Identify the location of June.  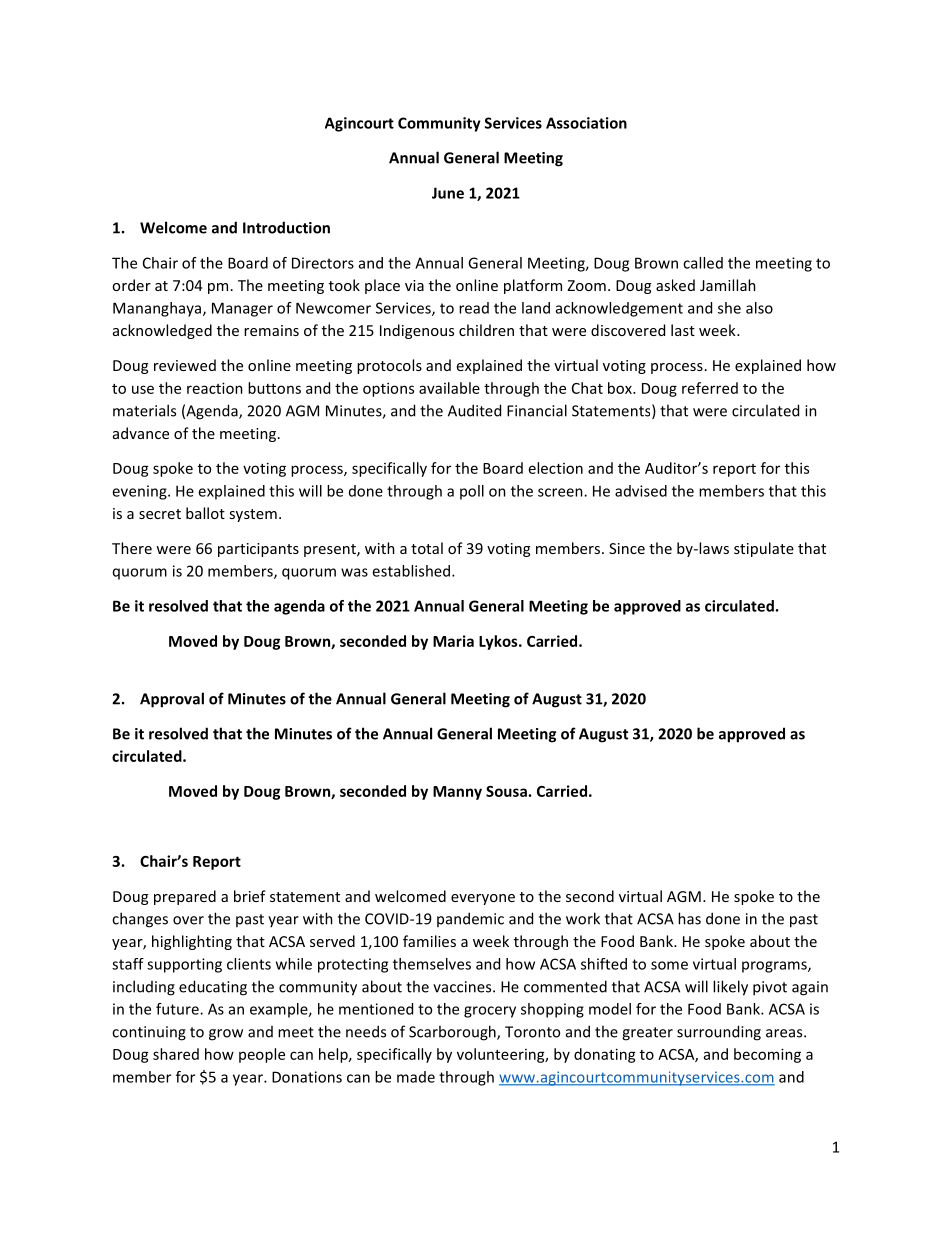
(448, 193).
